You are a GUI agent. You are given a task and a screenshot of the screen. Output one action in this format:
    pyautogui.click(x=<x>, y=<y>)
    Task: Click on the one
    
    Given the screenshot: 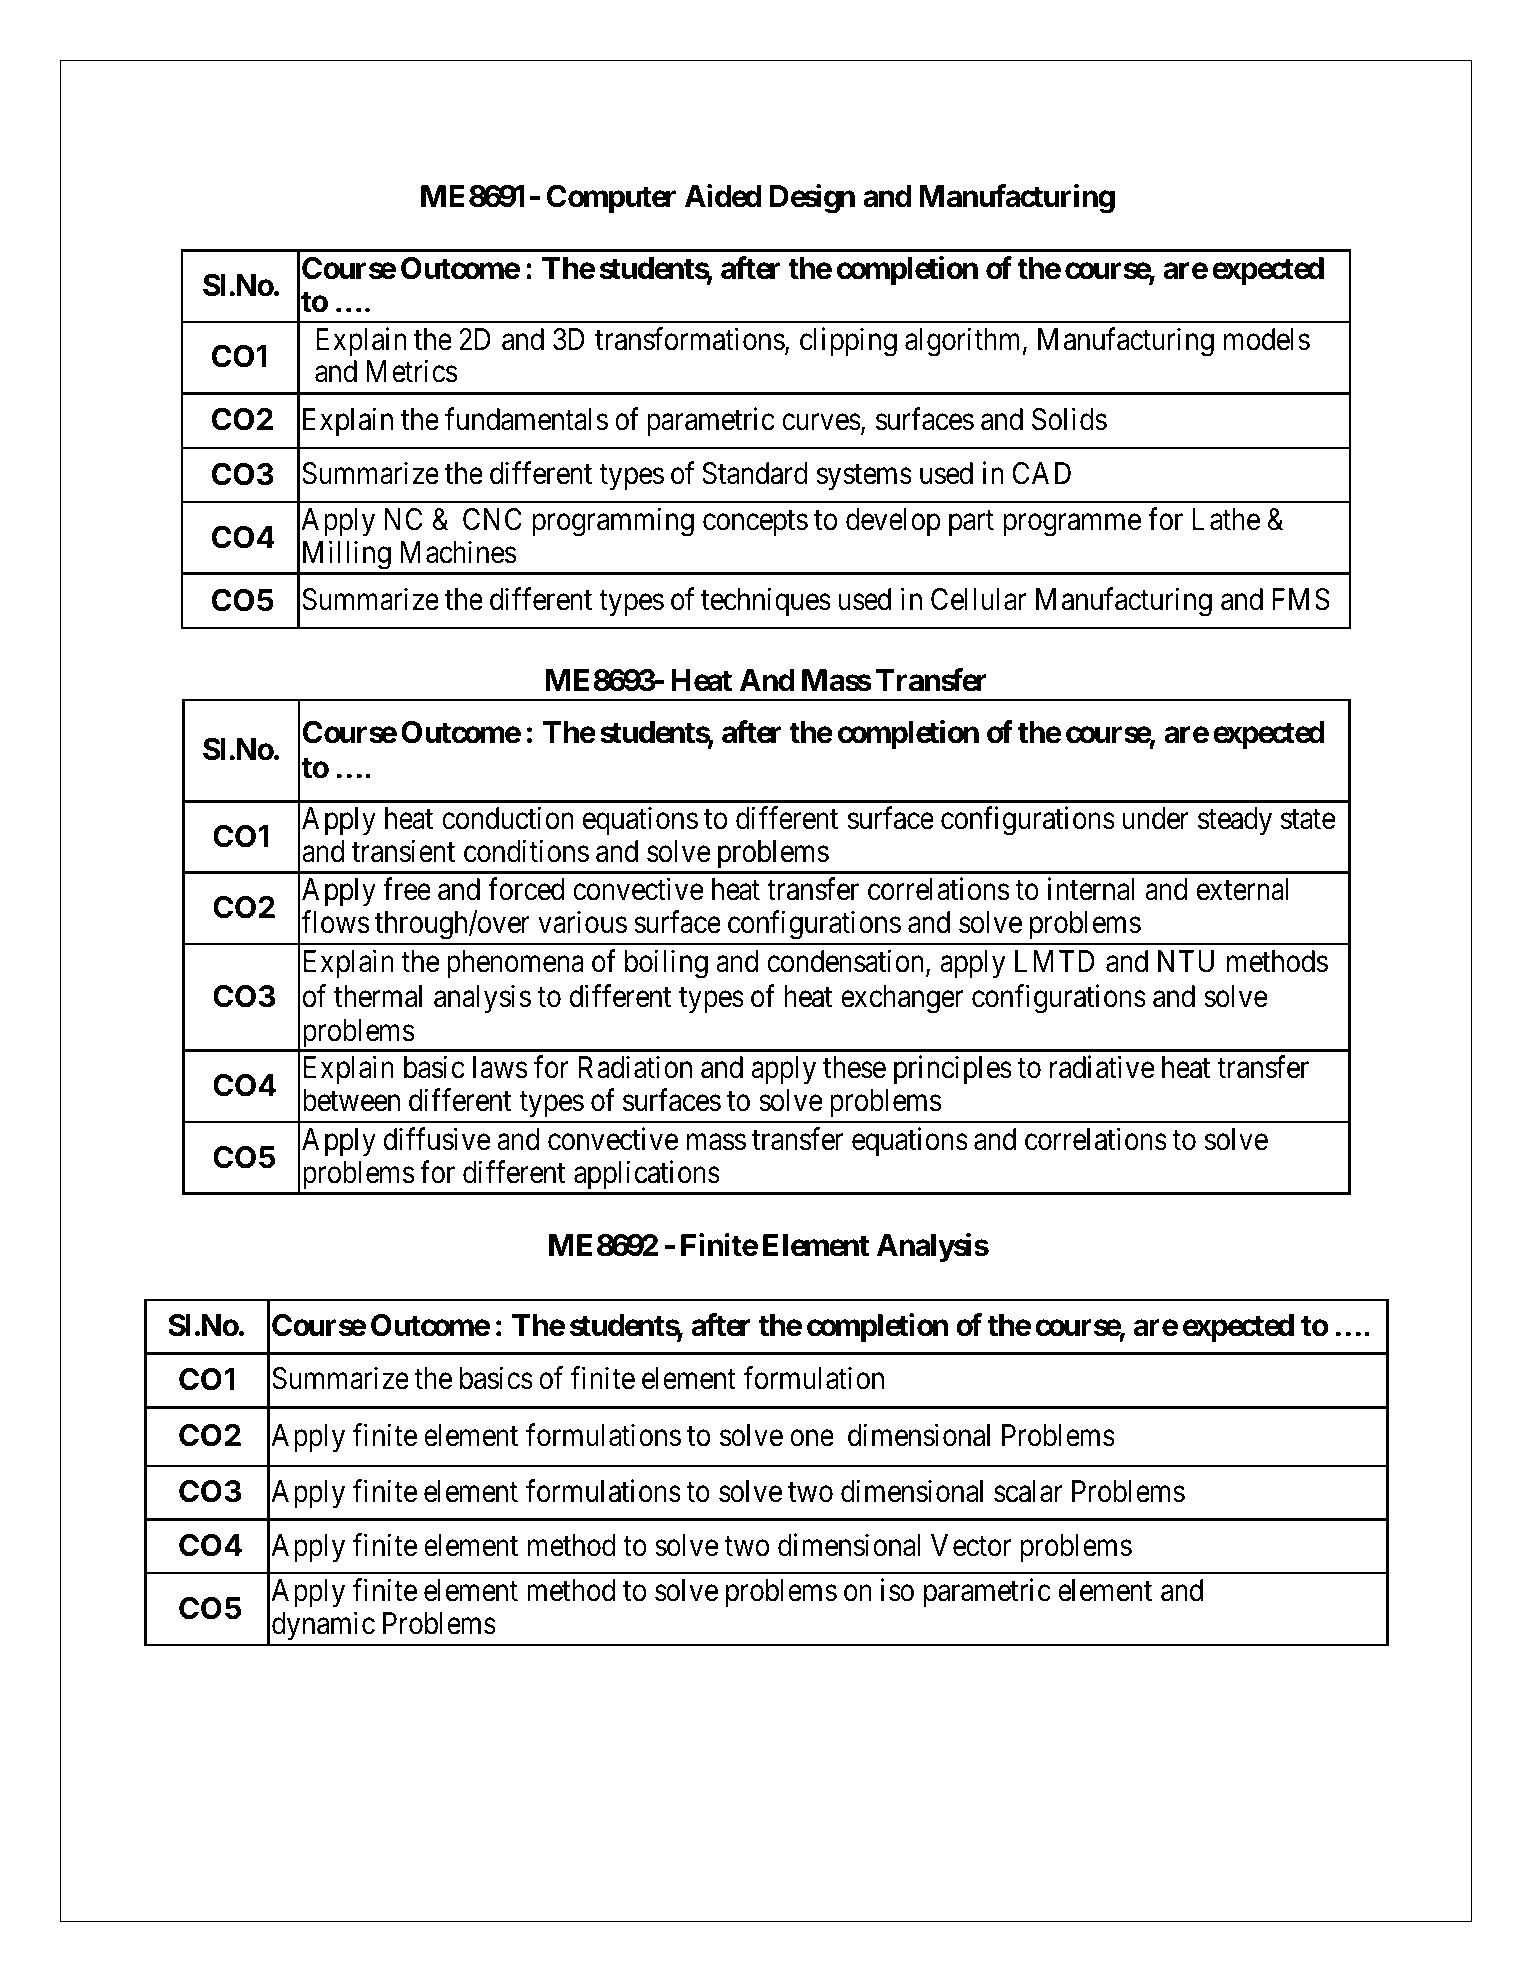 What is the action you would take?
    pyautogui.click(x=812, y=1438)
